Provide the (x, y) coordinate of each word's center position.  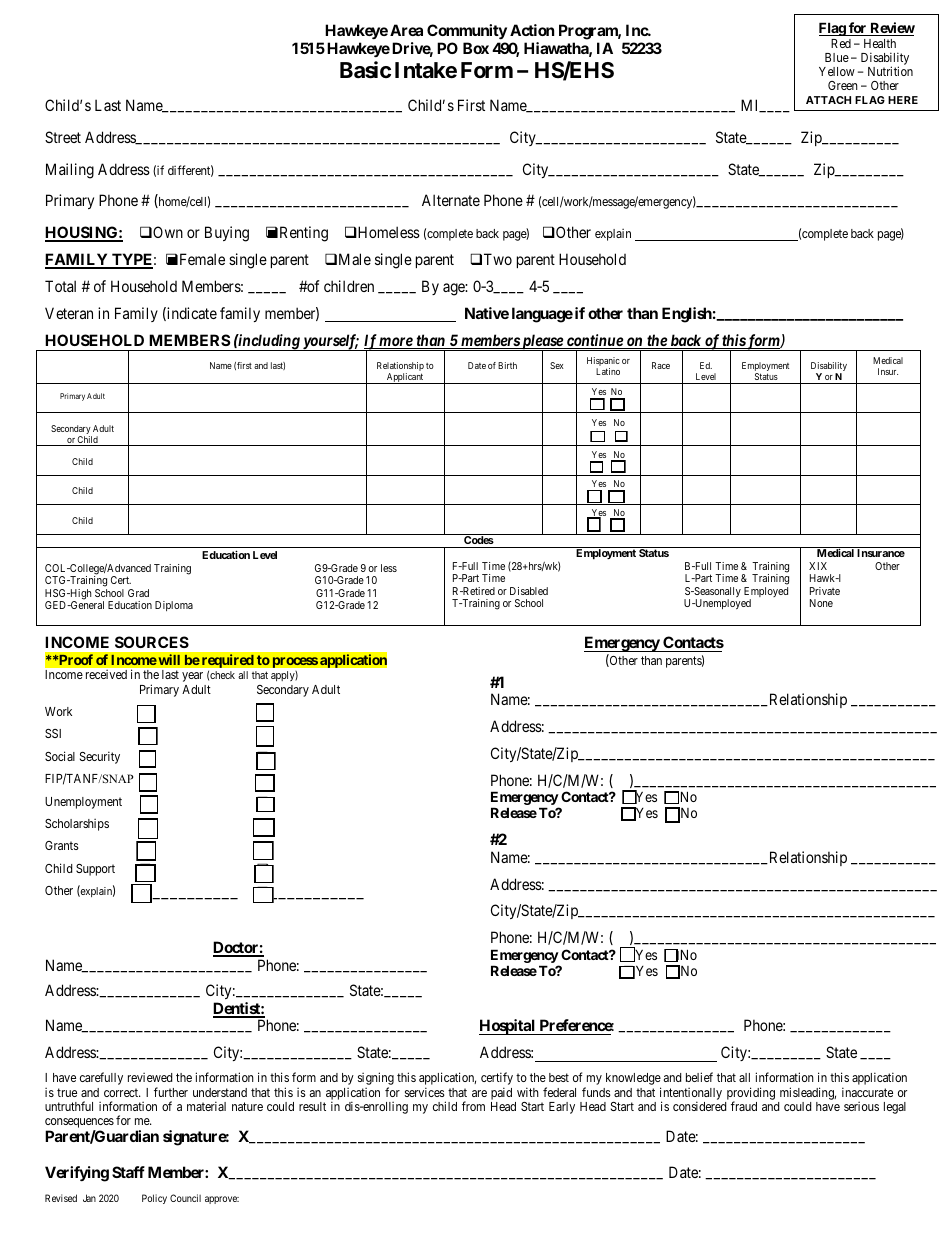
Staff (128, 1172)
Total (60, 286)
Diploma (174, 606)
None (821, 603)
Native (487, 313)
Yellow (837, 71)
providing (751, 1094)
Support (95, 870)
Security (100, 757)
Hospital (508, 1027)
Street (63, 137)
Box (476, 48)
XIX (818, 566)
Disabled (529, 591)
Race (661, 365)
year (192, 677)
